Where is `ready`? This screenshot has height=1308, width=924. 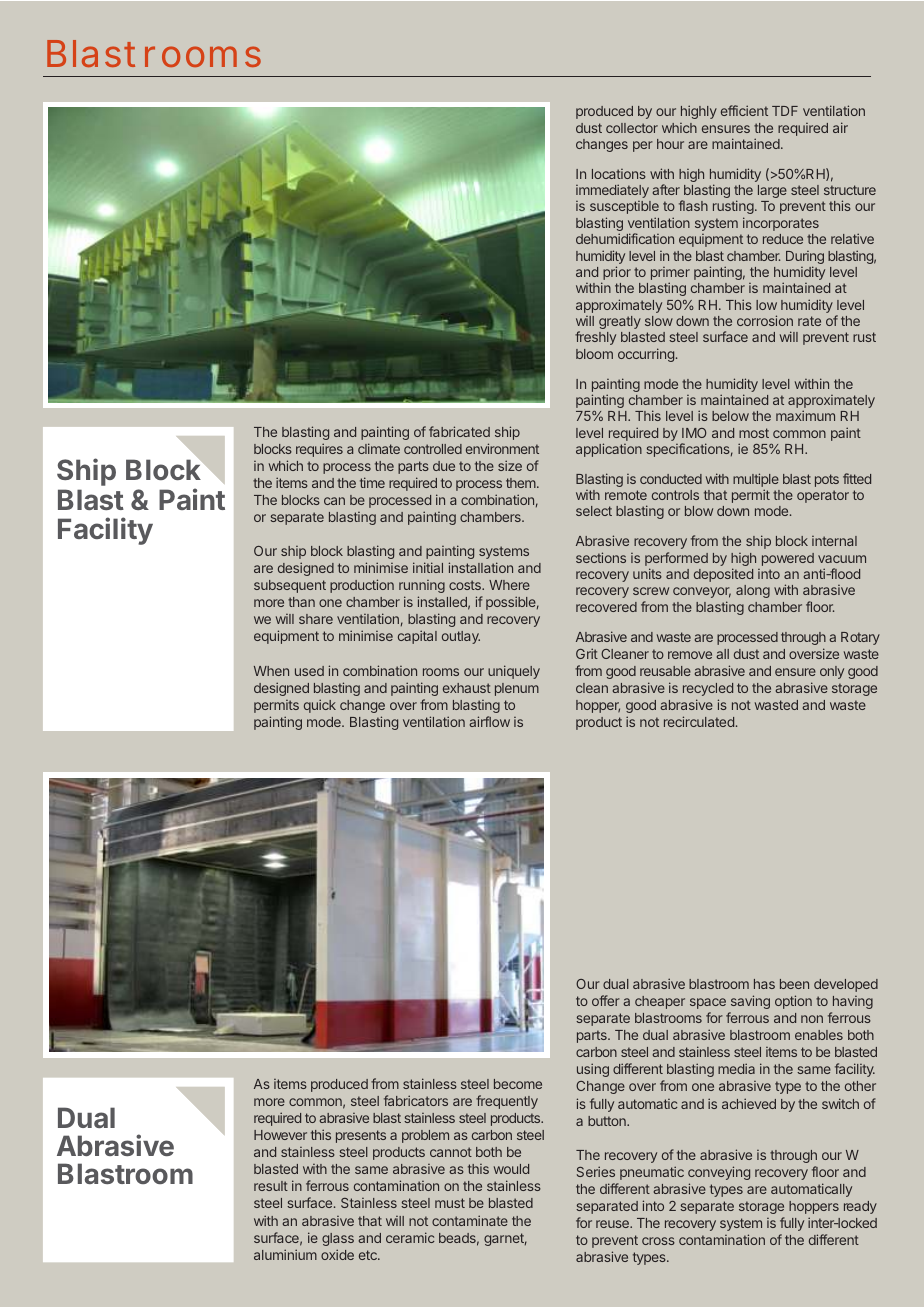 ready is located at coordinates (860, 1207).
